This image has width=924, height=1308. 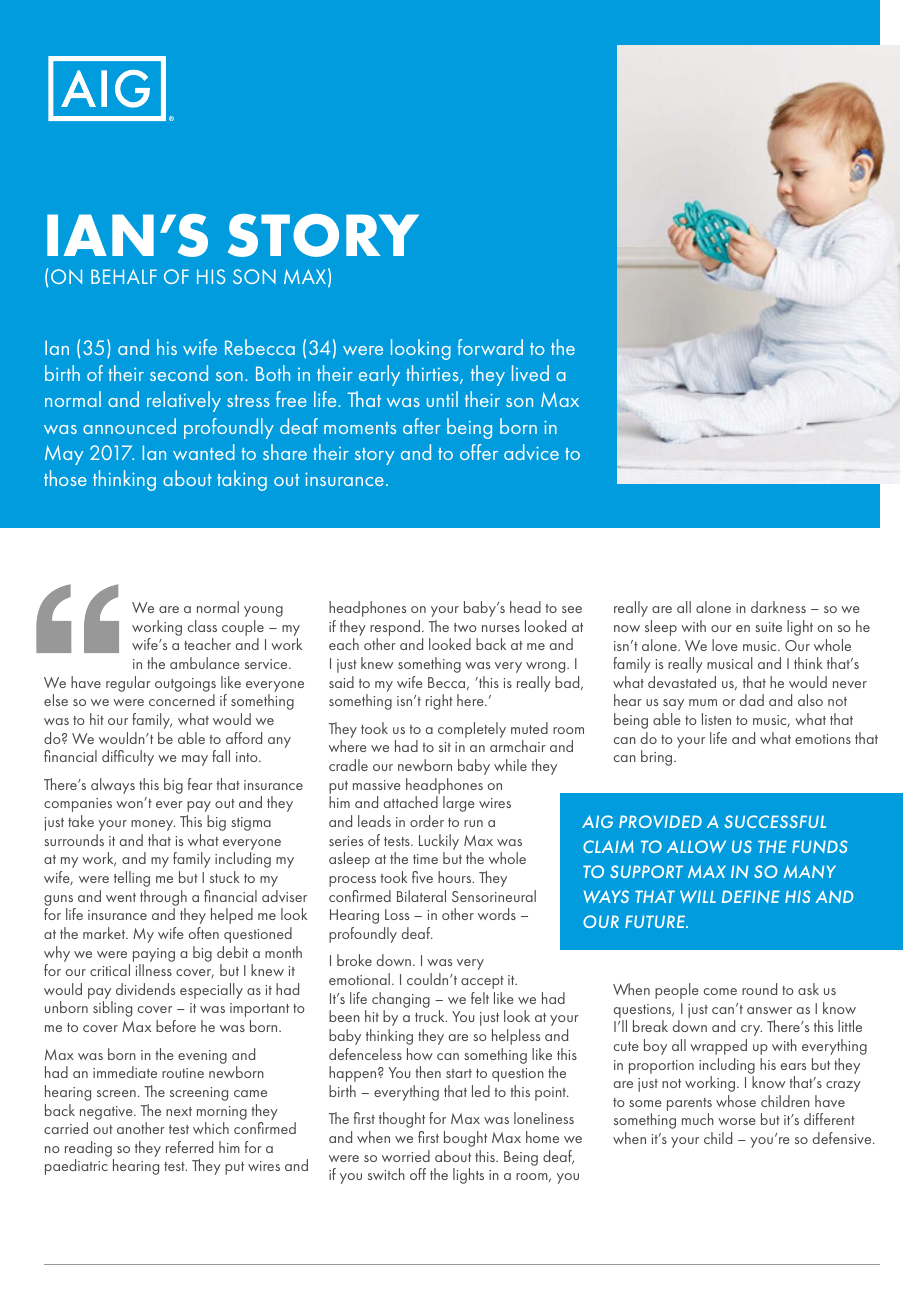 I want to click on hours, so click(x=456, y=877).
